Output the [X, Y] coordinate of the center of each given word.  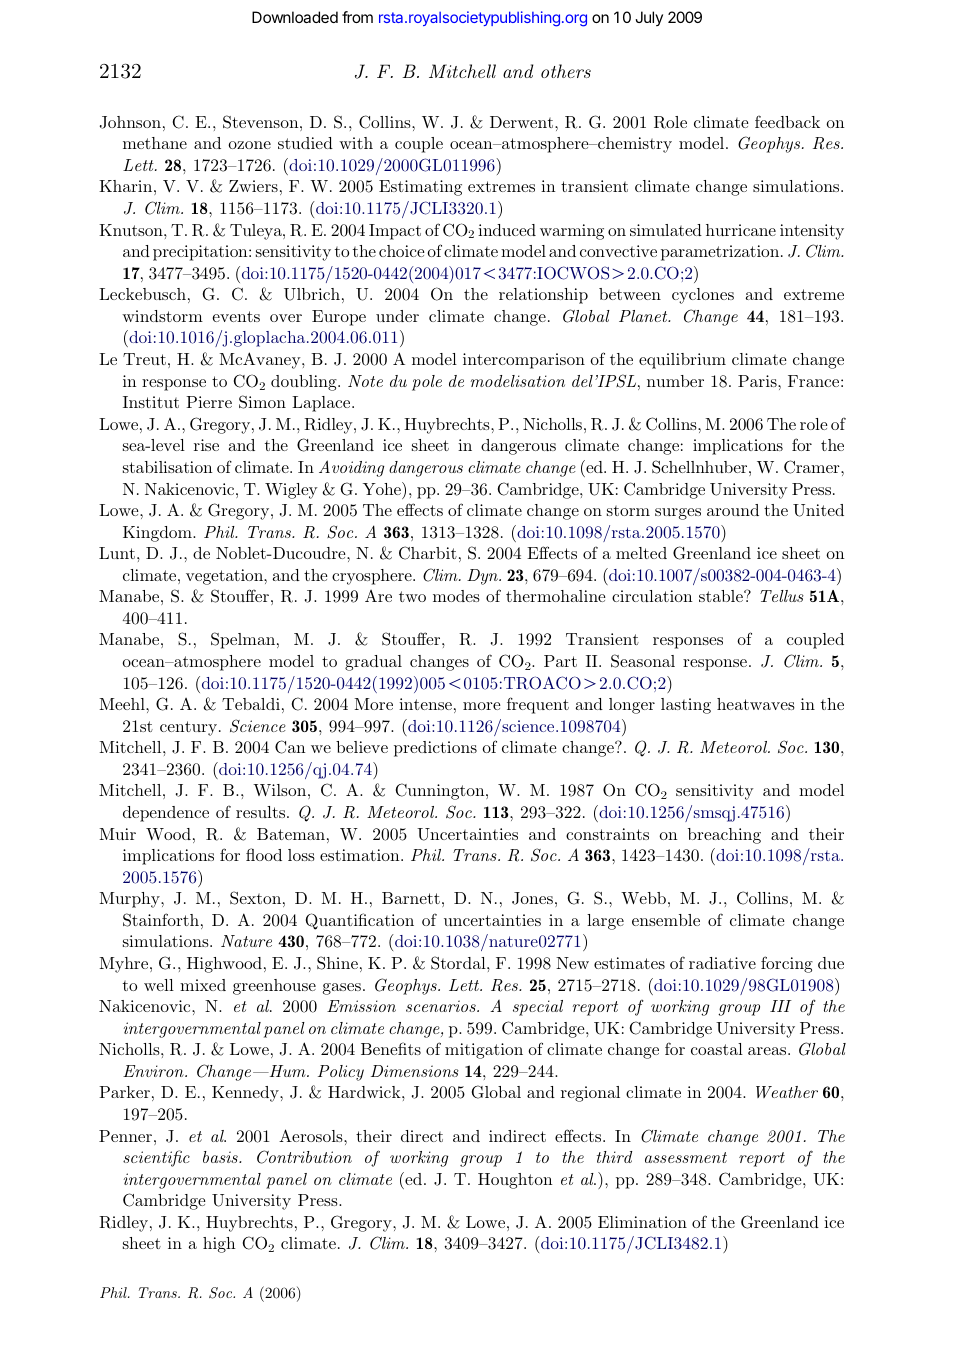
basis [221, 1157]
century [188, 728]
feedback [787, 121]
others [566, 71]
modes [456, 596]
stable [722, 596]
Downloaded [295, 17]
